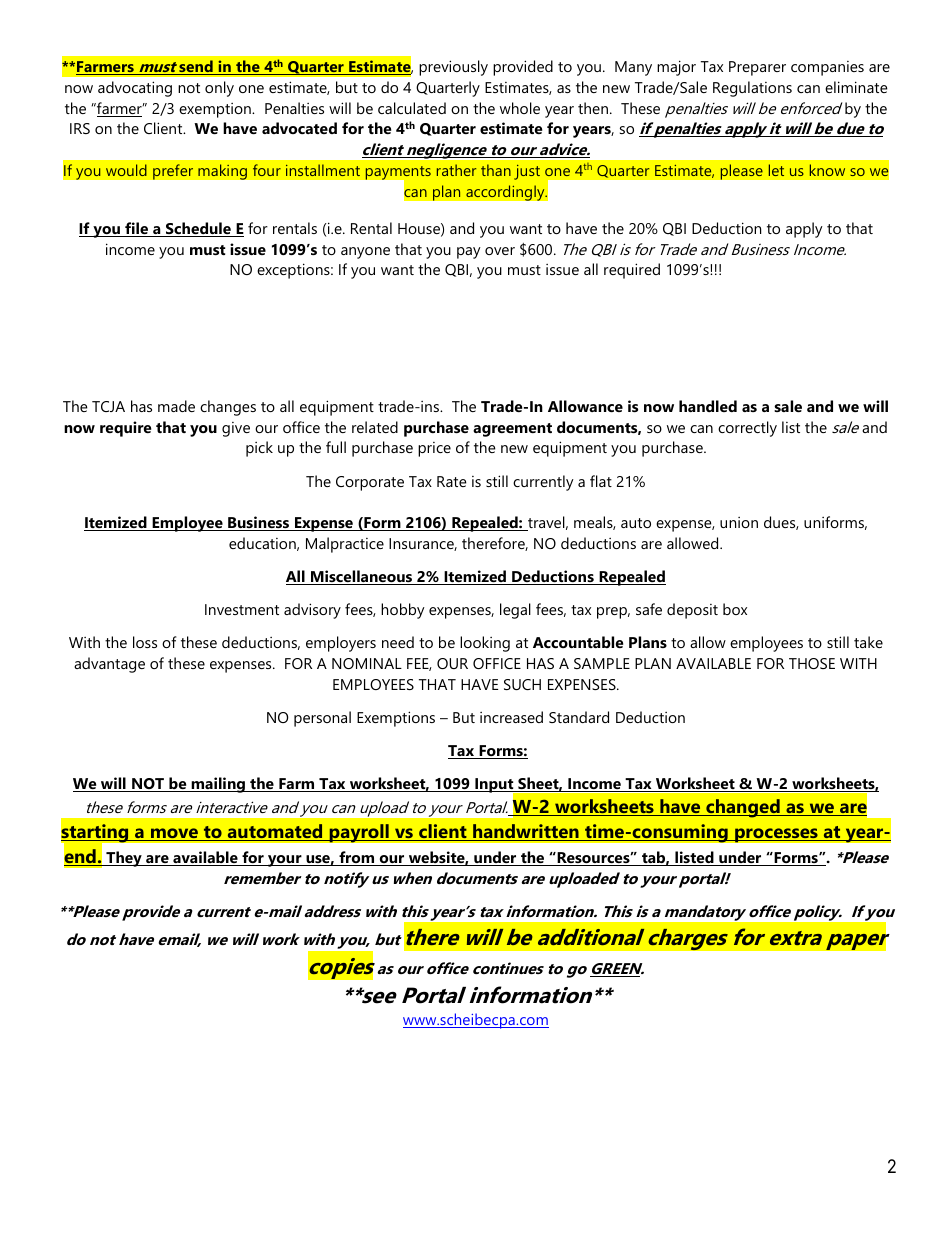 The width and height of the screenshot is (952, 1233). Describe the element at coordinates (752, 89) in the screenshot. I see `Regulations` at that location.
